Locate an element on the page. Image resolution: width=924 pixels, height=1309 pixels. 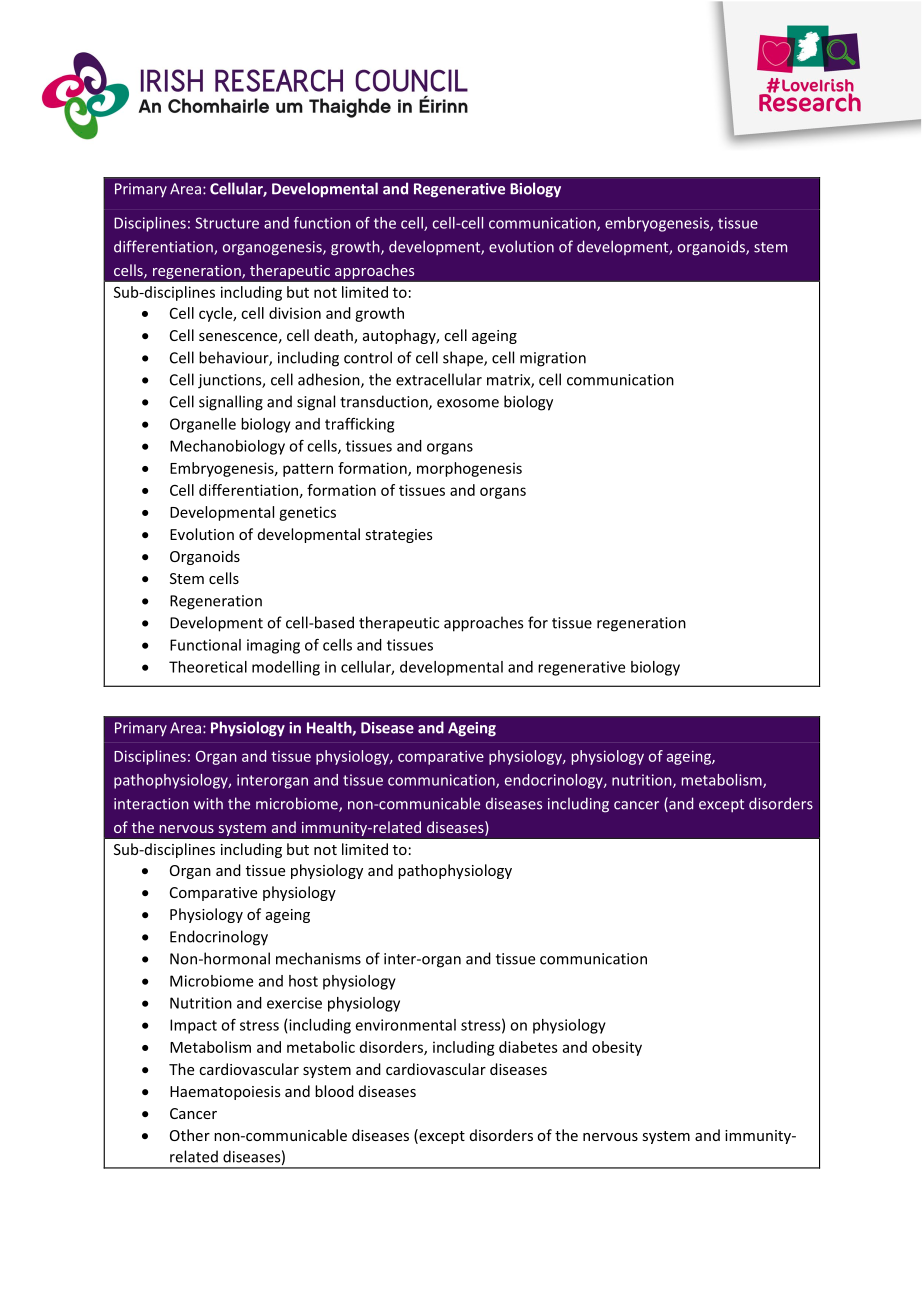
with is located at coordinates (208, 803).
